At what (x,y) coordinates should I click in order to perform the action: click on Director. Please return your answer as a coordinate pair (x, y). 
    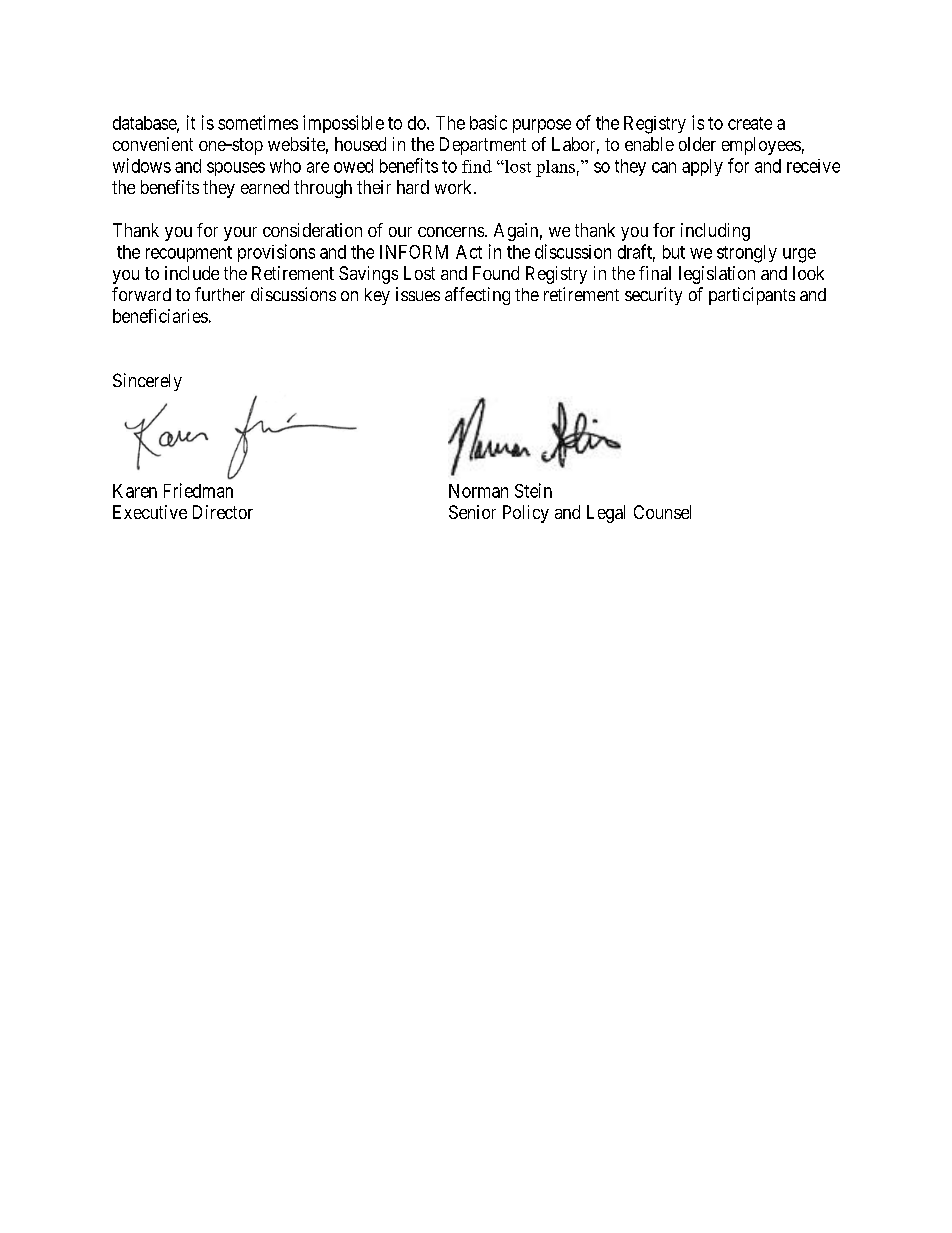
    Looking at the image, I should click on (223, 512).
